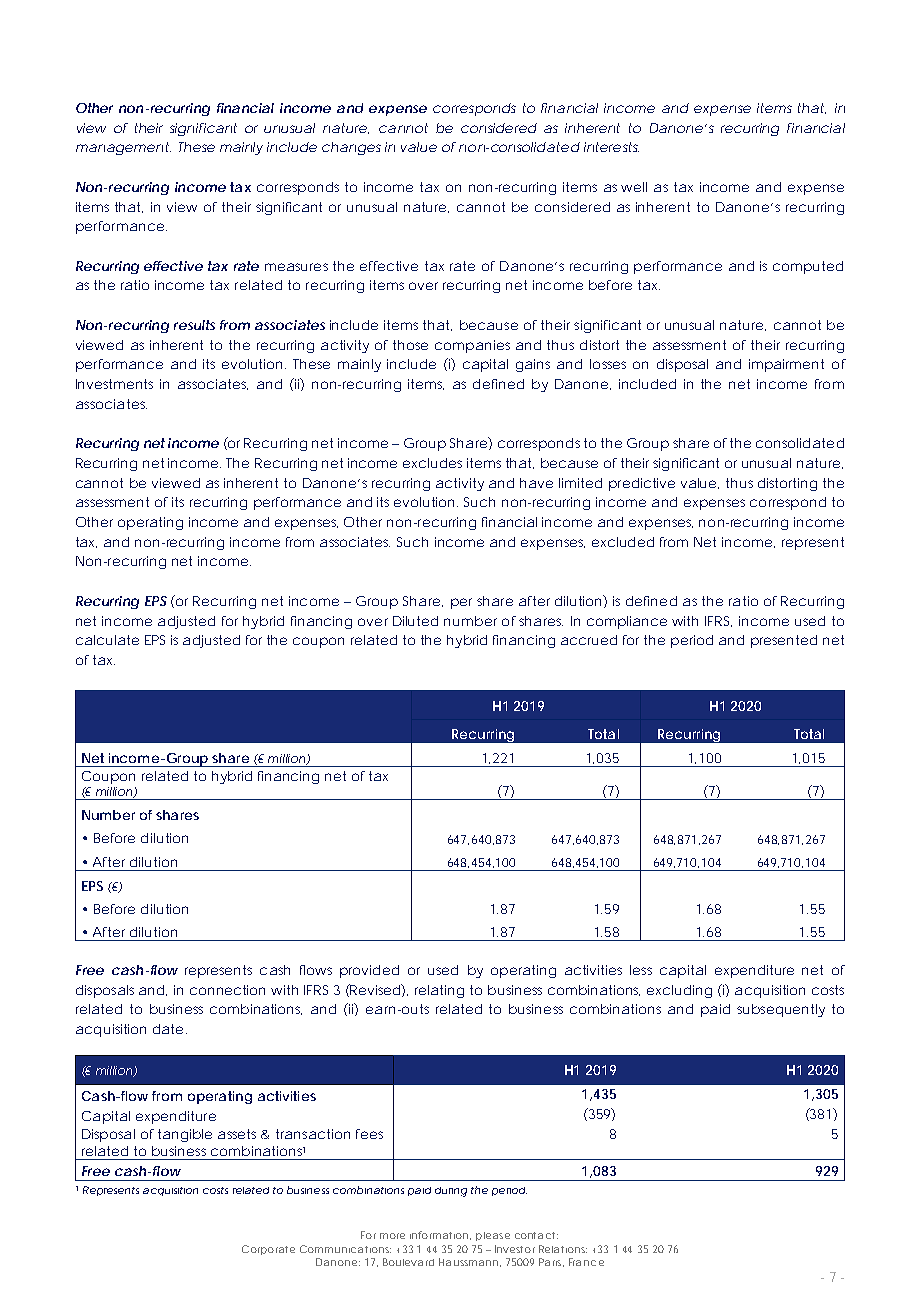 This screenshot has height=1308, width=924. Describe the element at coordinates (351, 148) in the screenshot. I see `changes` at that location.
